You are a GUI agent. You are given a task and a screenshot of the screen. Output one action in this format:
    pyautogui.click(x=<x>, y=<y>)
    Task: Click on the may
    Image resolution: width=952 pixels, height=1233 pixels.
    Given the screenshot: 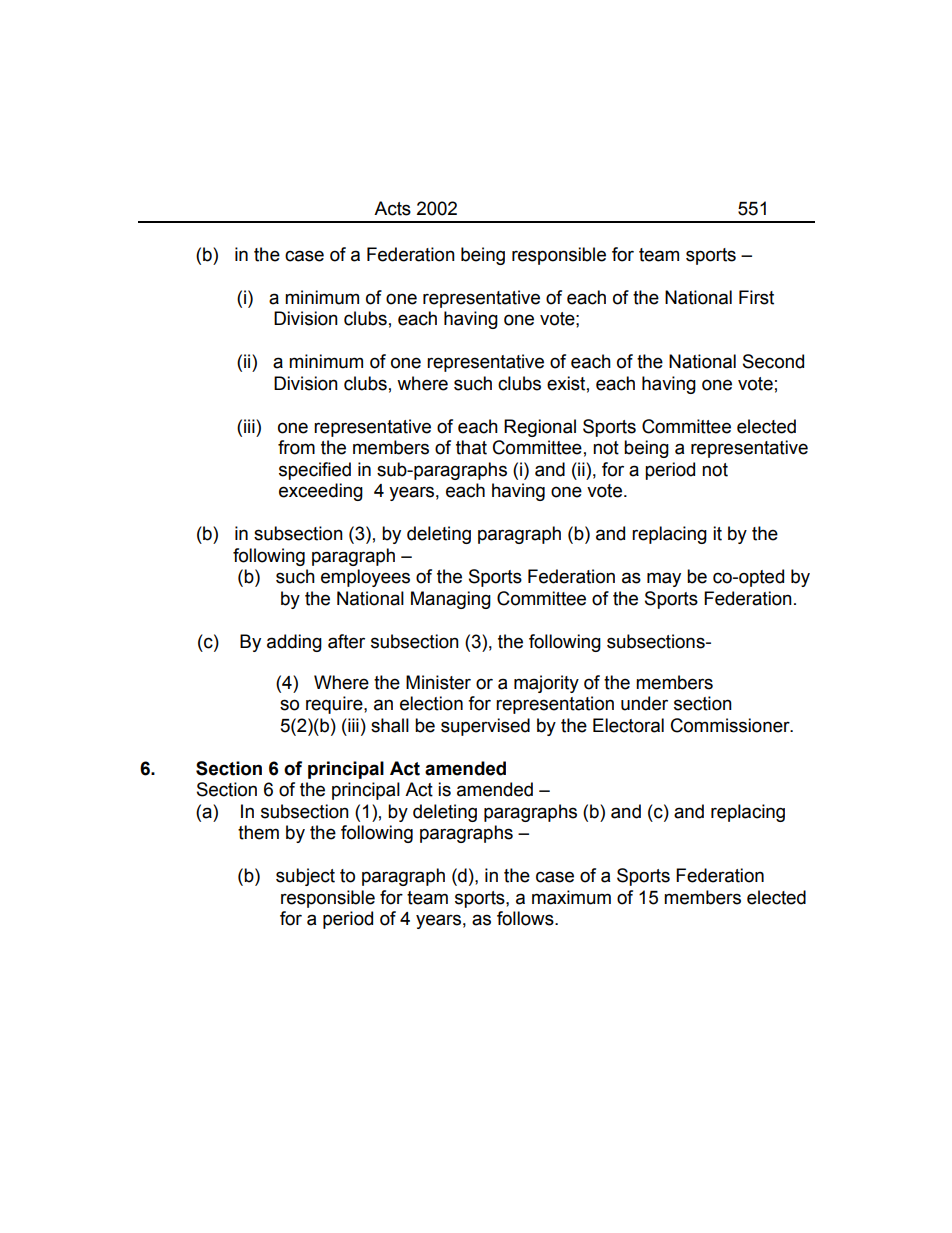 What is the action you would take?
    pyautogui.click(x=664, y=579)
